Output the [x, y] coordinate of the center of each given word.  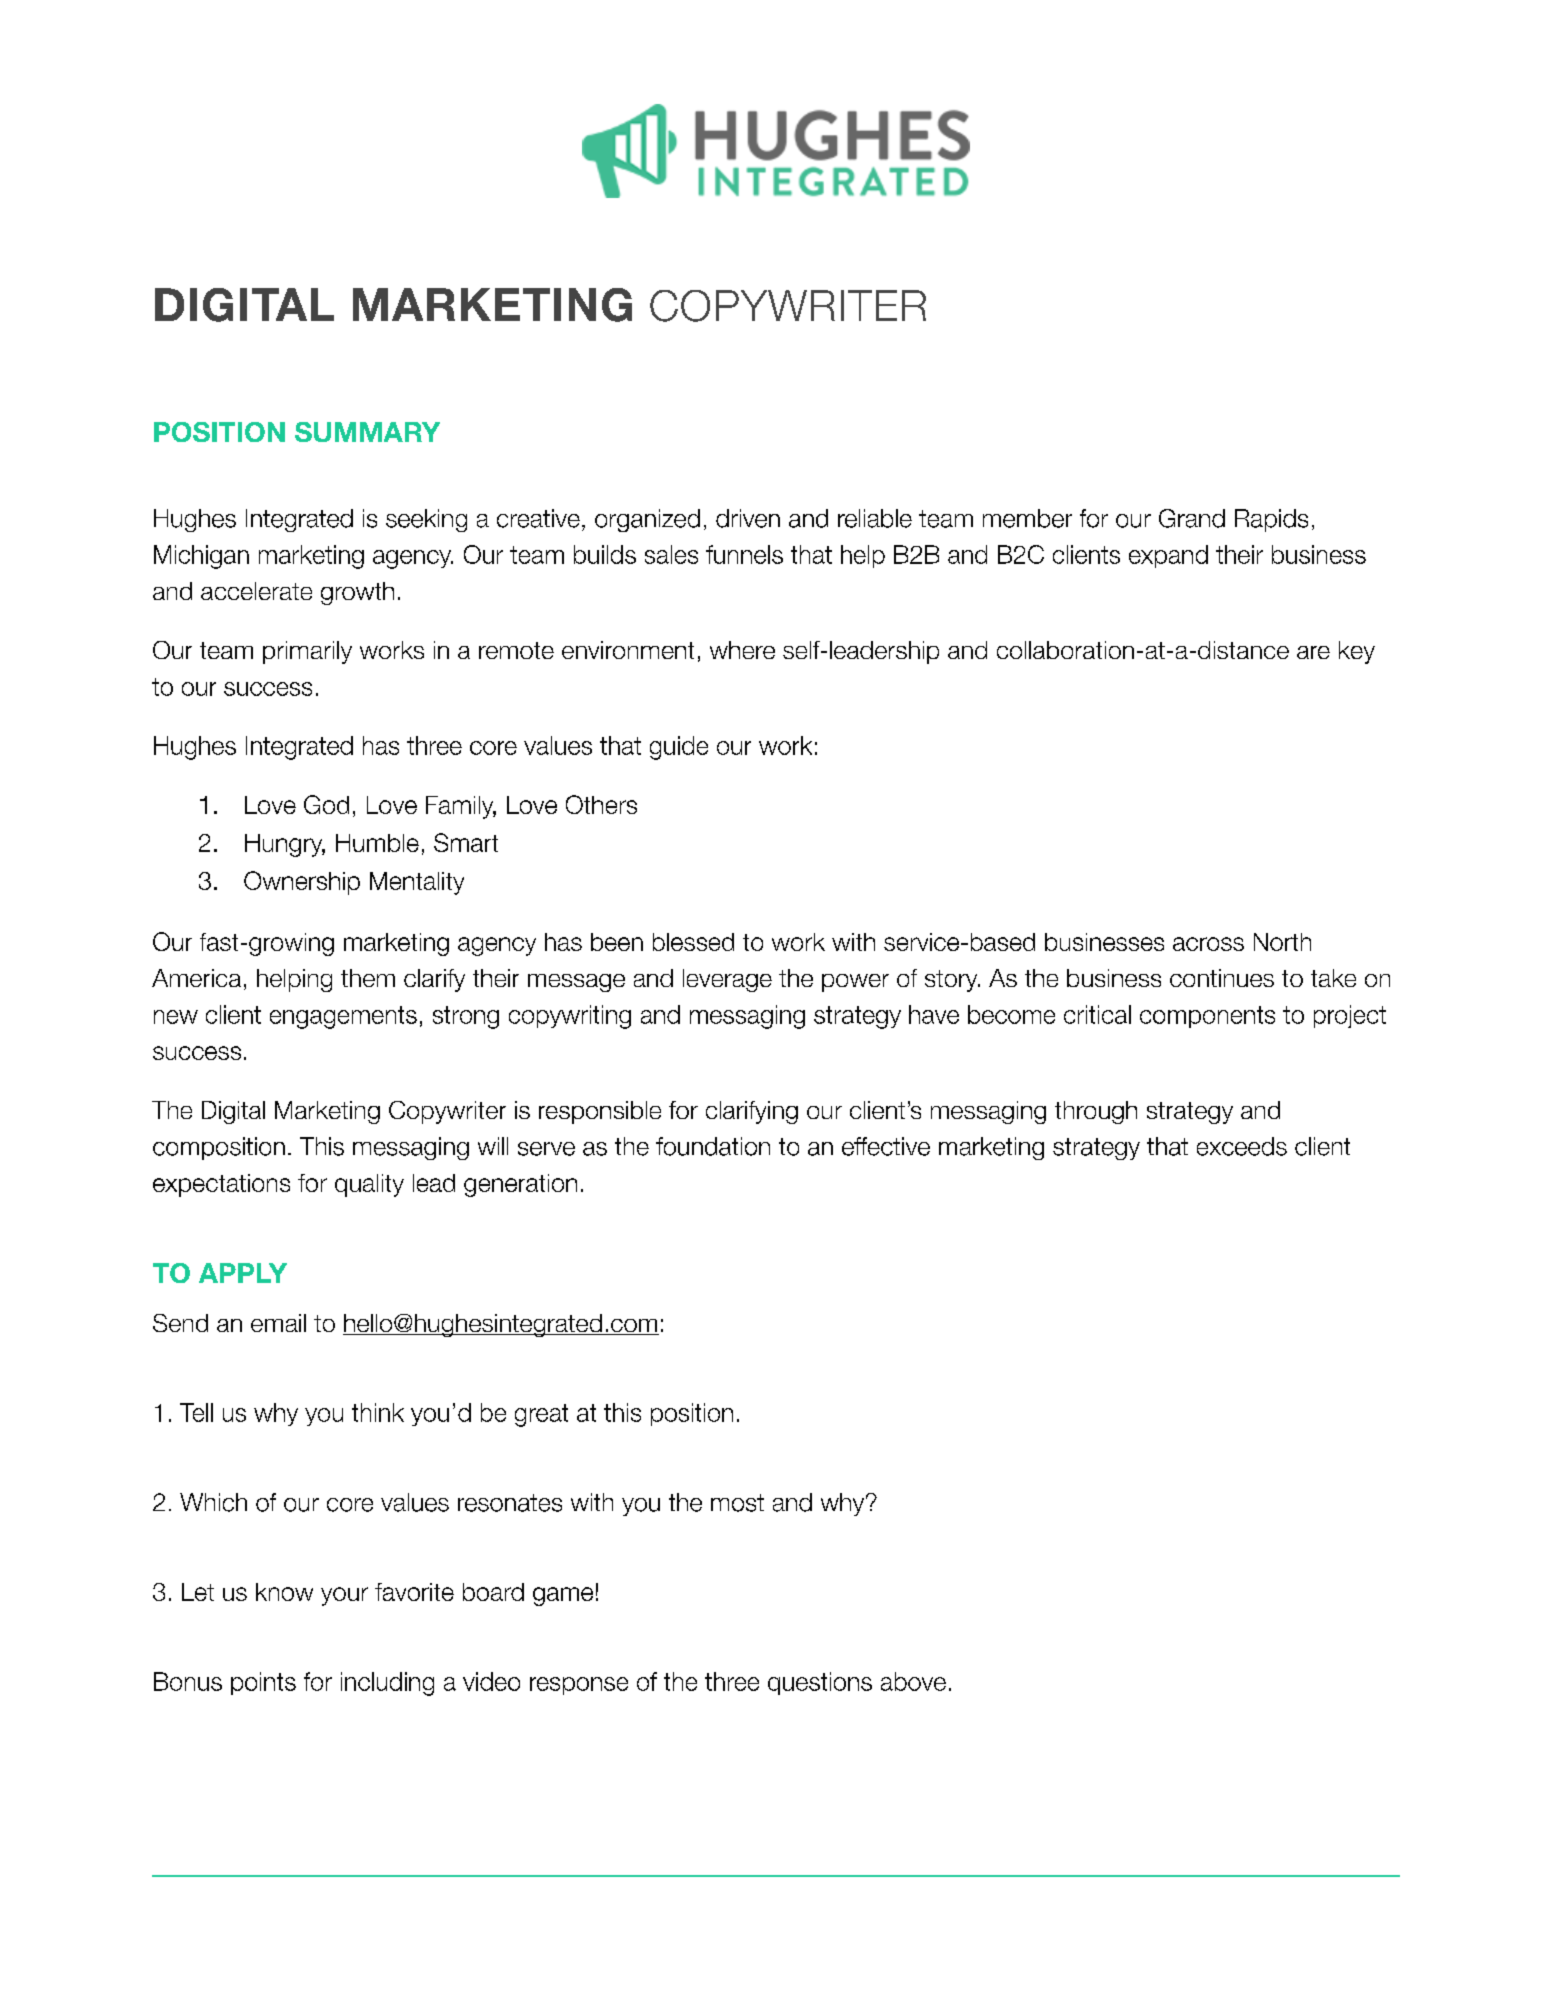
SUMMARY [367, 432]
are [1313, 652]
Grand [1192, 518]
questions [820, 1683]
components [1207, 1017]
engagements [343, 1017]
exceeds [1242, 1146]
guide [679, 748]
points [263, 1683]
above [913, 1681]
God [326, 804]
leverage [727, 980]
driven [748, 518]
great [541, 1415]
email [278, 1323]
